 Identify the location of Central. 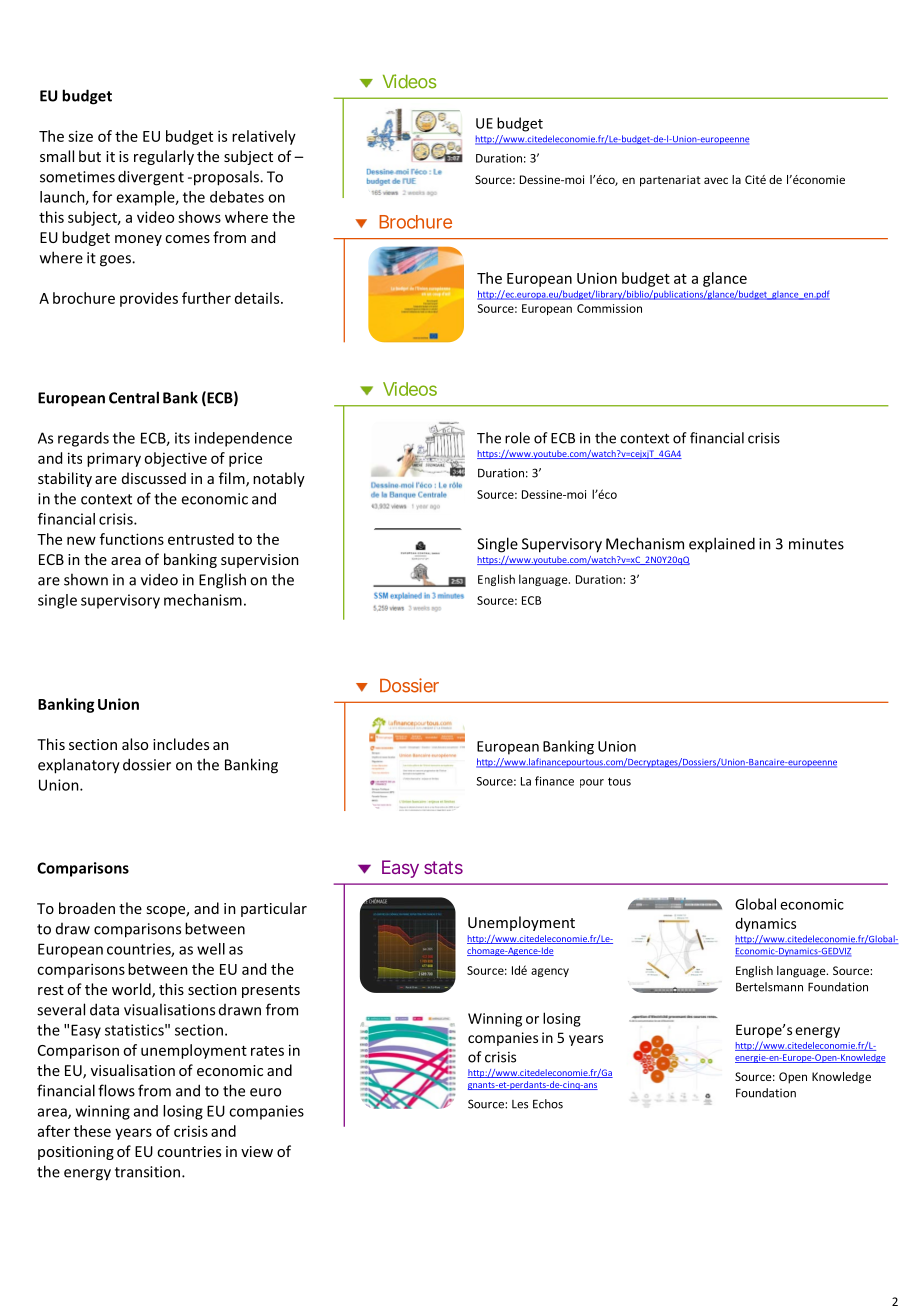
(134, 397).
